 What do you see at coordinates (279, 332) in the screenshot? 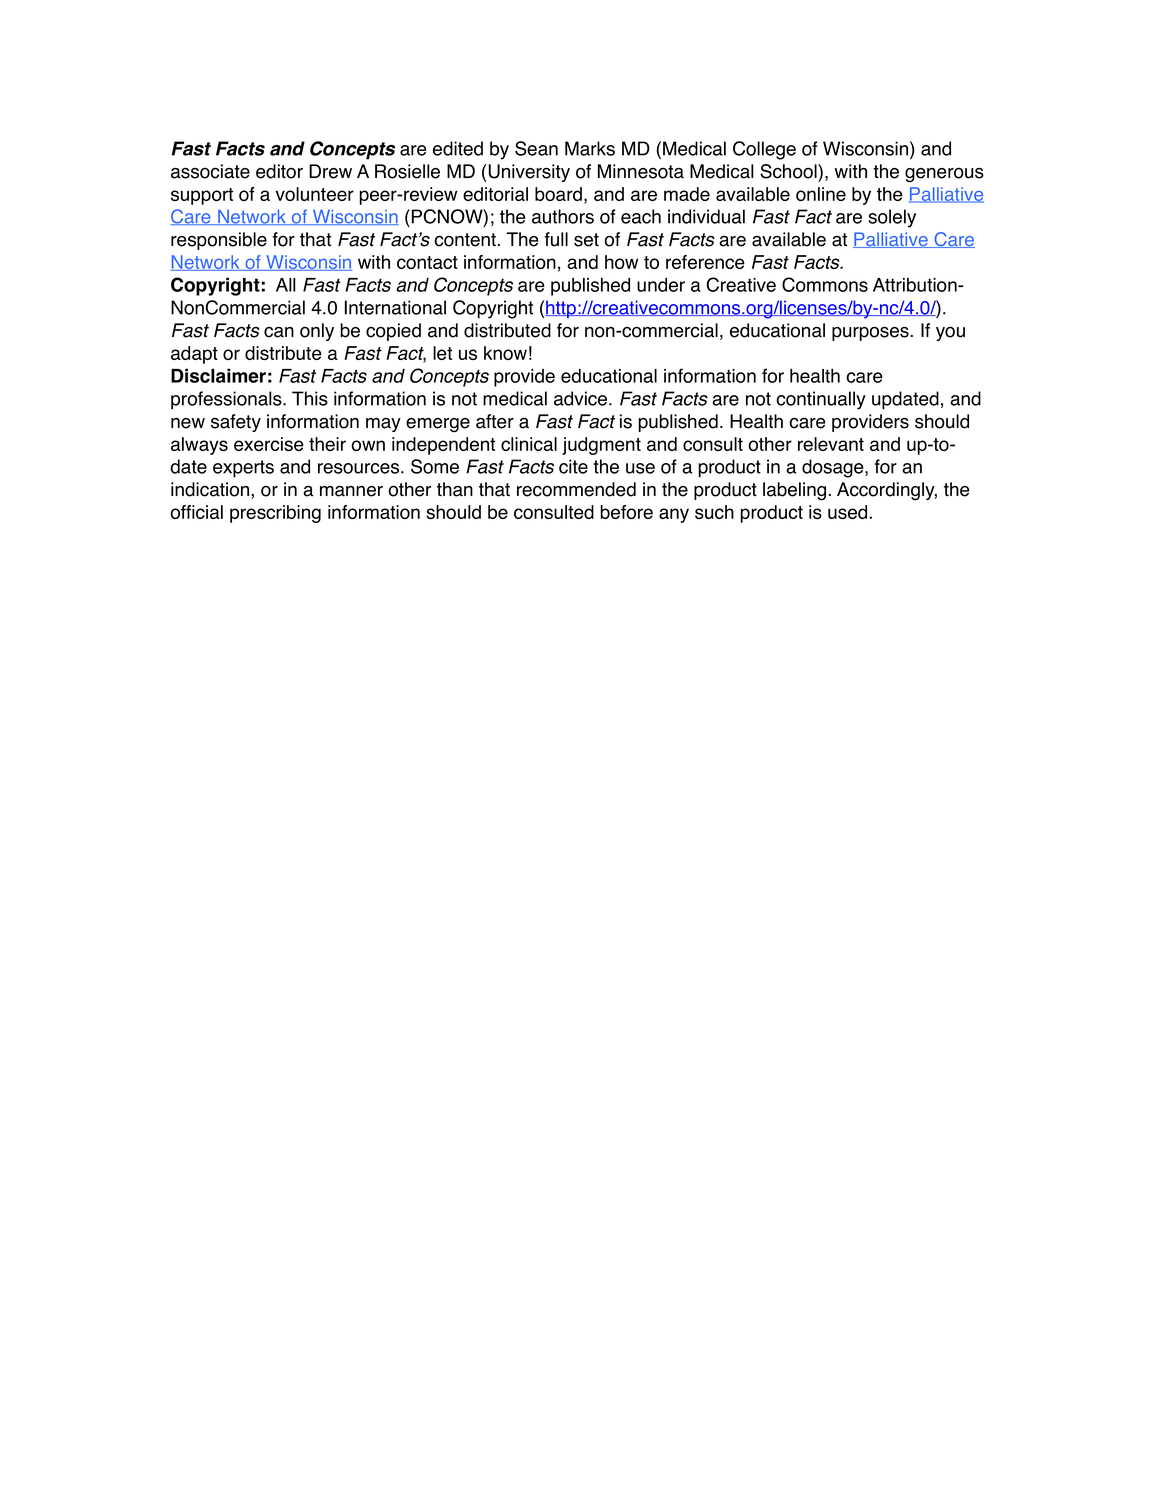
I see `can` at bounding box center [279, 332].
